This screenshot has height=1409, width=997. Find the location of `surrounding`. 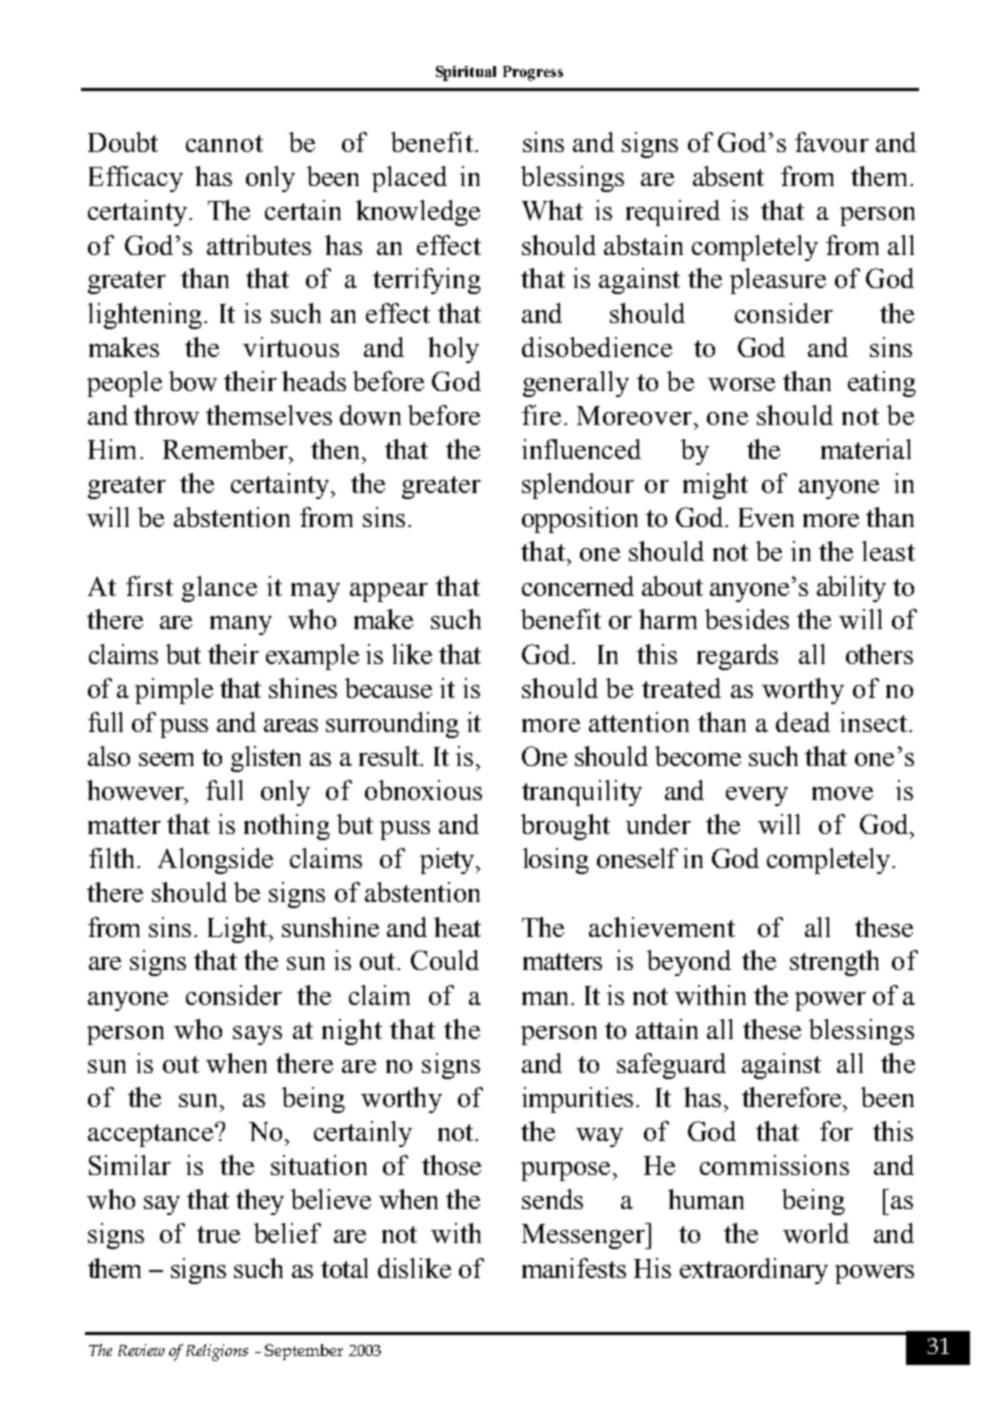

surrounding is located at coordinates (392, 725).
